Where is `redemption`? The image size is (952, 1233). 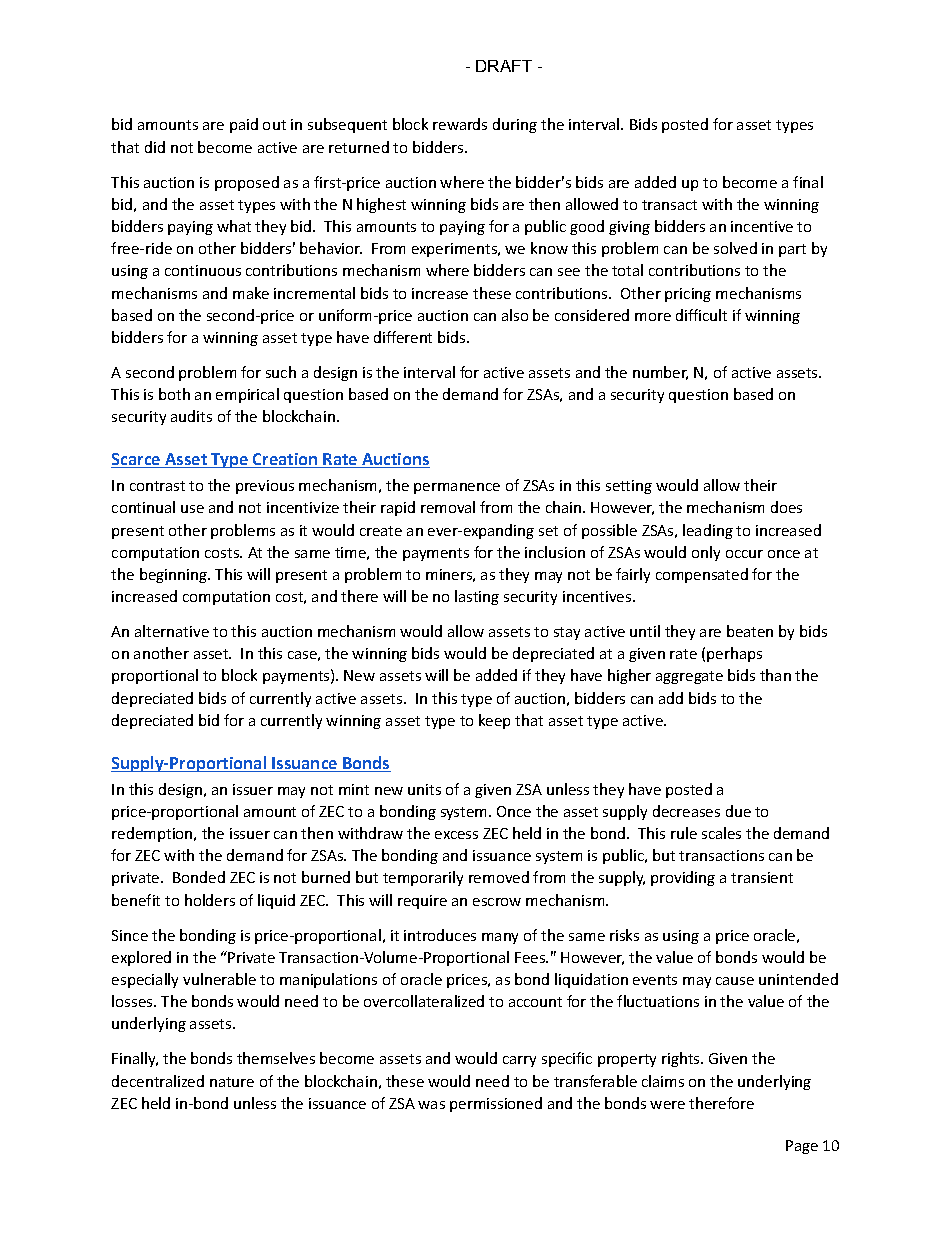
redemption is located at coordinates (153, 834).
